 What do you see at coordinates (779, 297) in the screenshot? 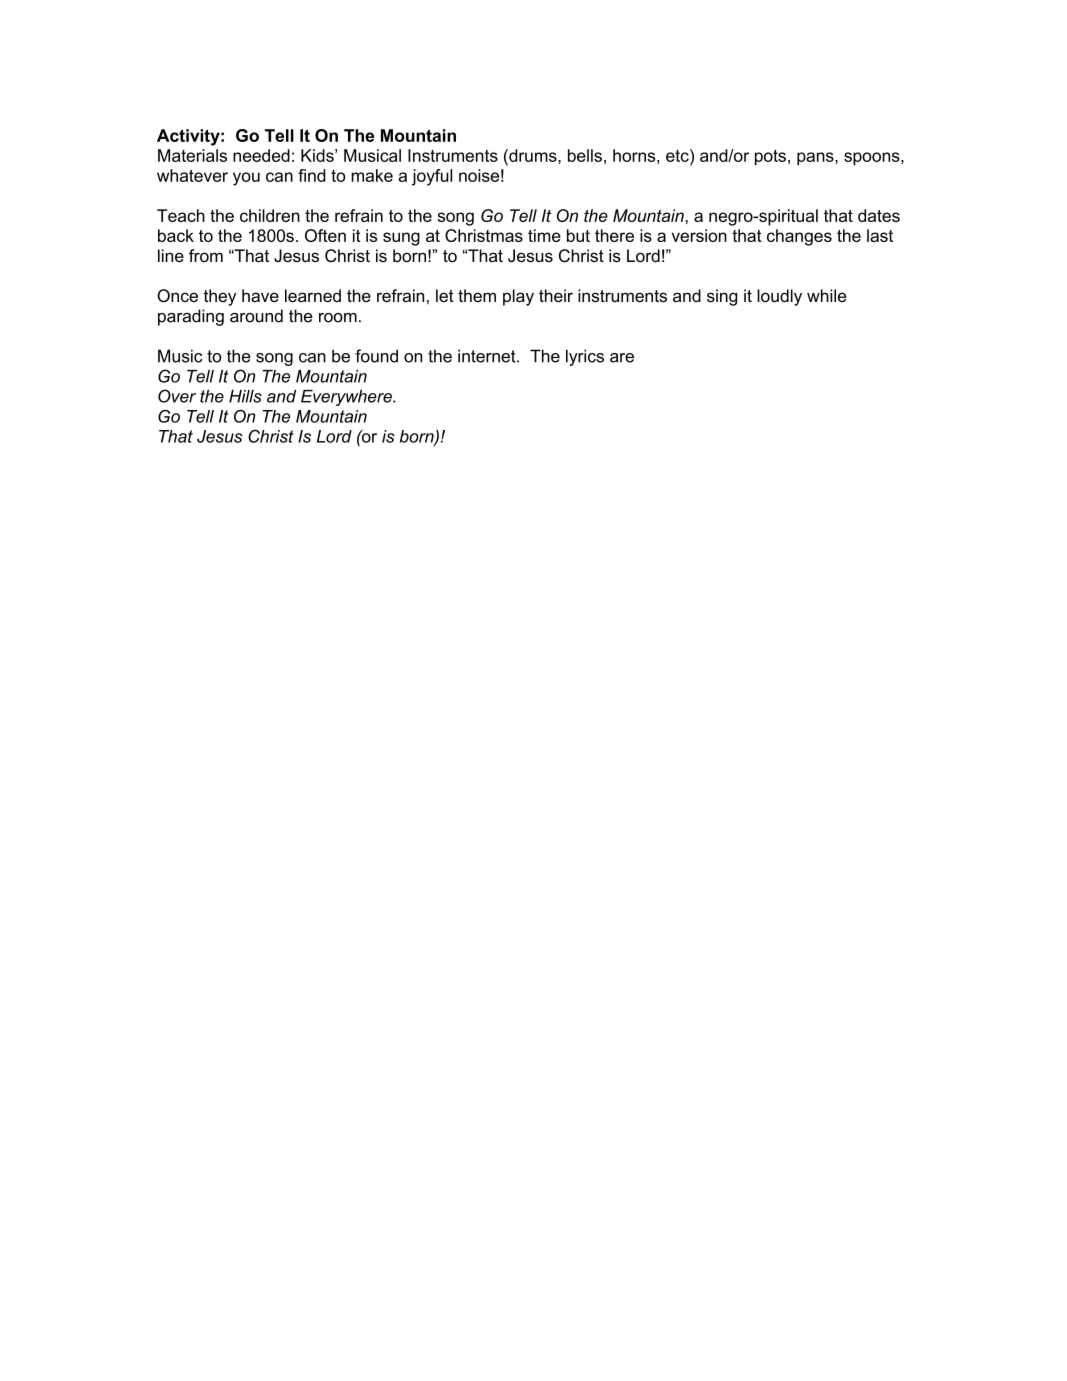
I see `loudly` at bounding box center [779, 297].
